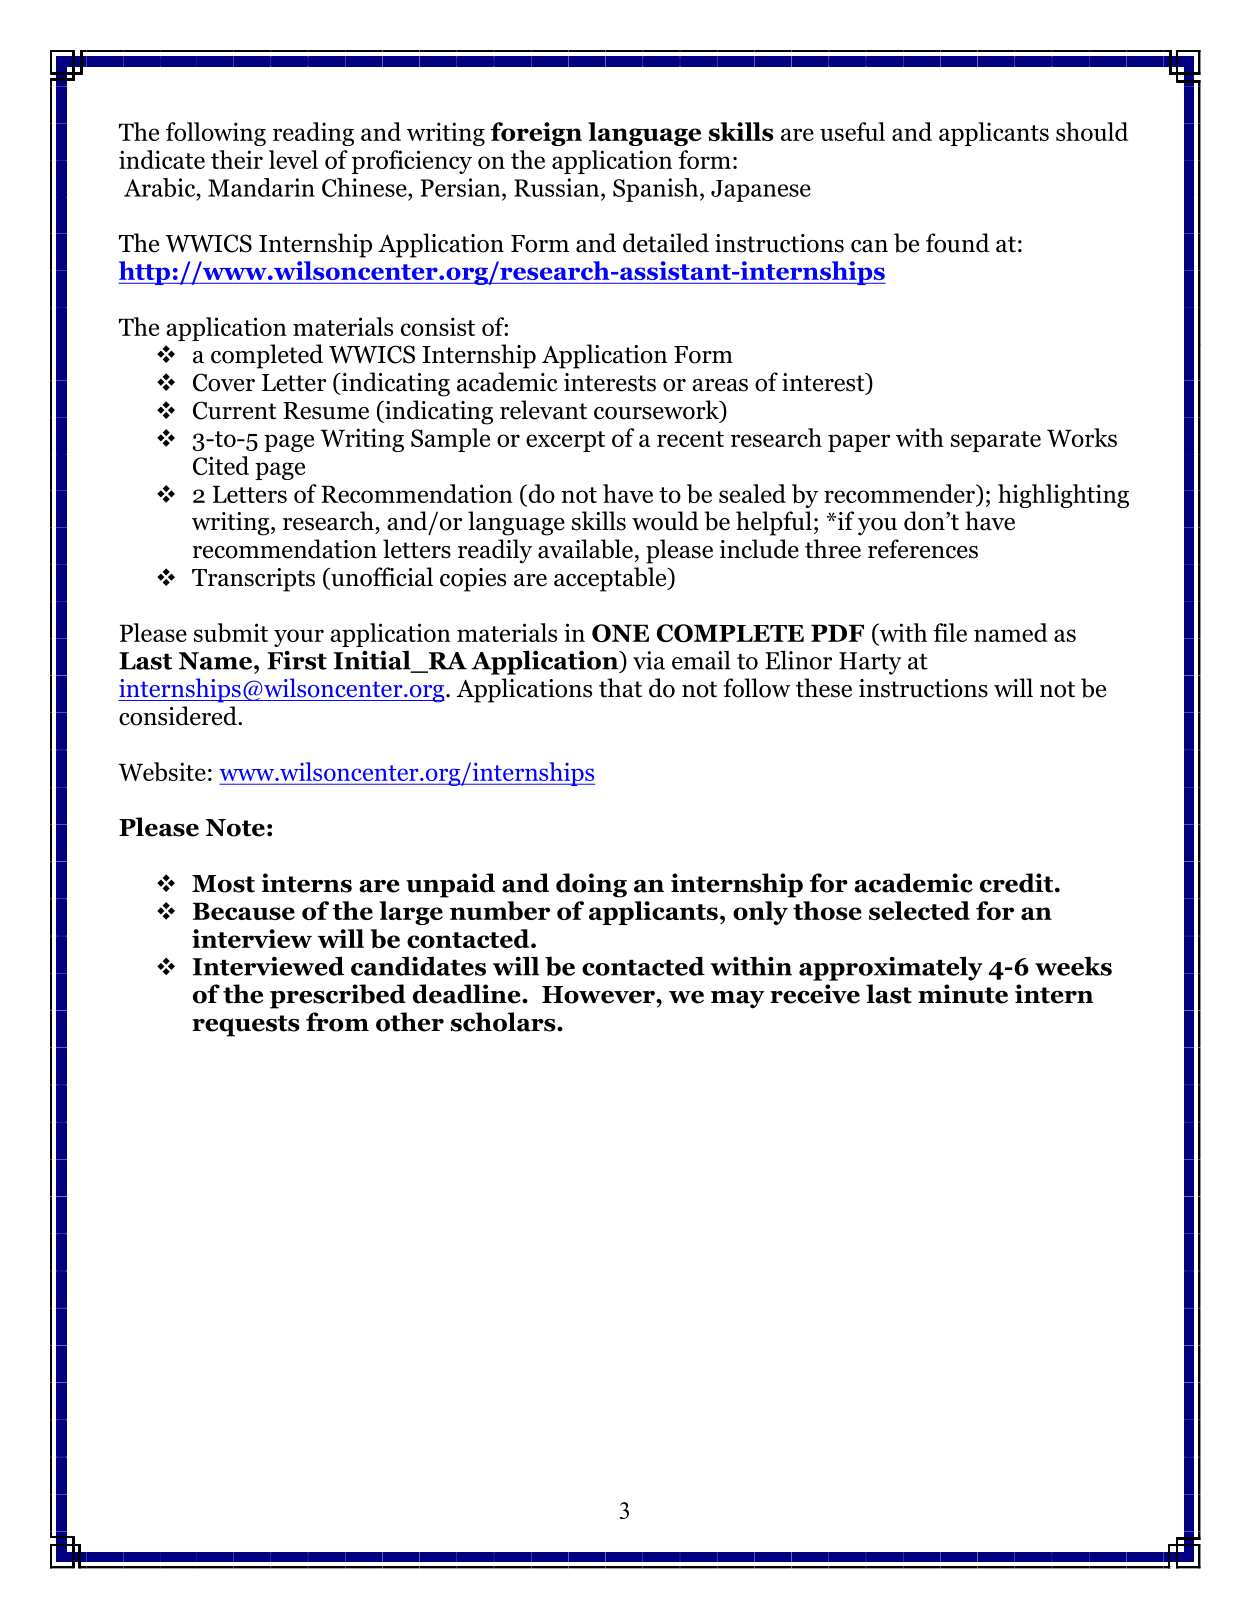 The image size is (1248, 1616). What do you see at coordinates (293, 159) in the screenshot?
I see `level` at bounding box center [293, 159].
